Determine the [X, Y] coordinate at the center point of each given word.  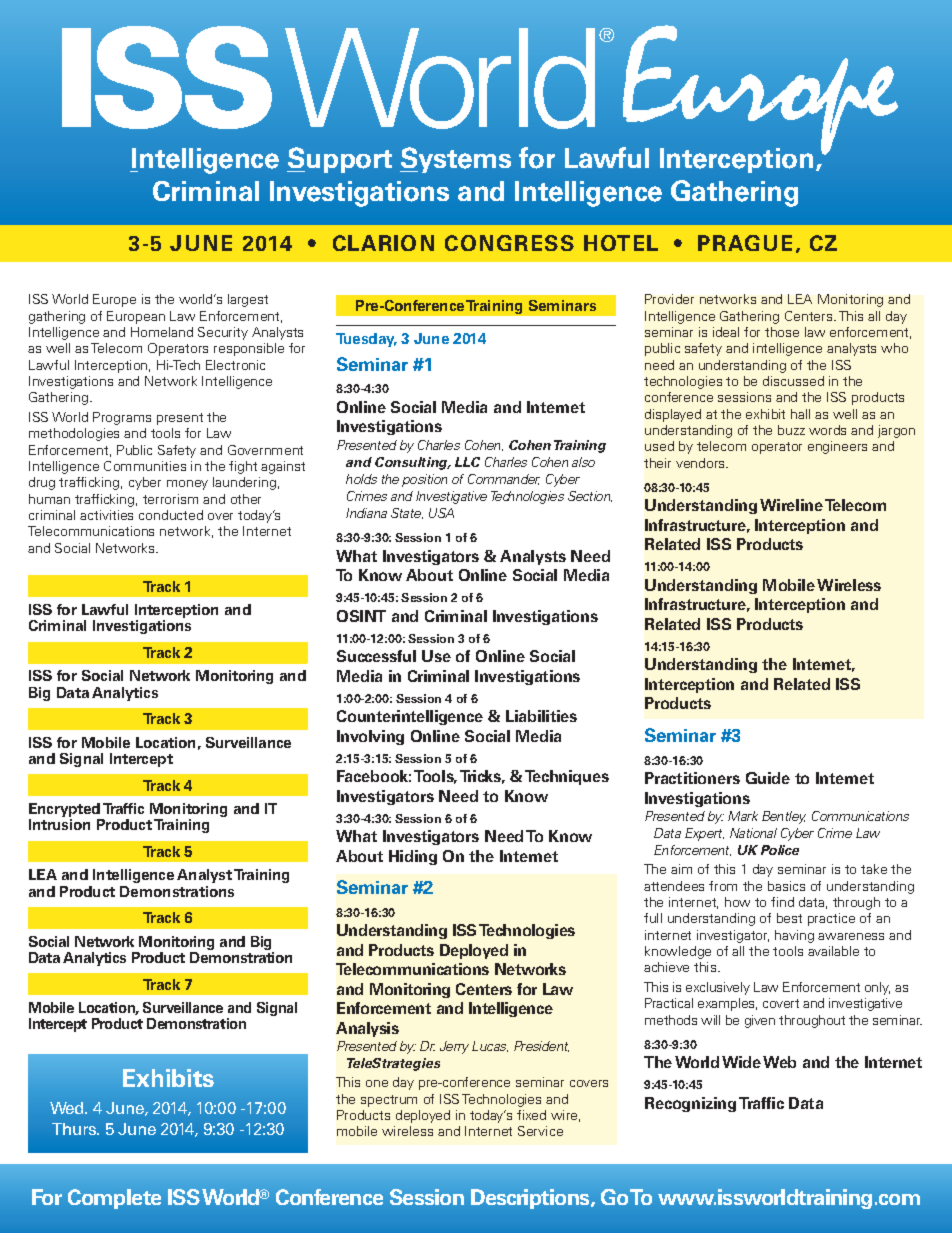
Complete [114, 1199]
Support [339, 160]
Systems [455, 160]
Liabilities [541, 716]
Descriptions [531, 1199]
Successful [376, 656]
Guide [768, 778]
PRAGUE [745, 243]
